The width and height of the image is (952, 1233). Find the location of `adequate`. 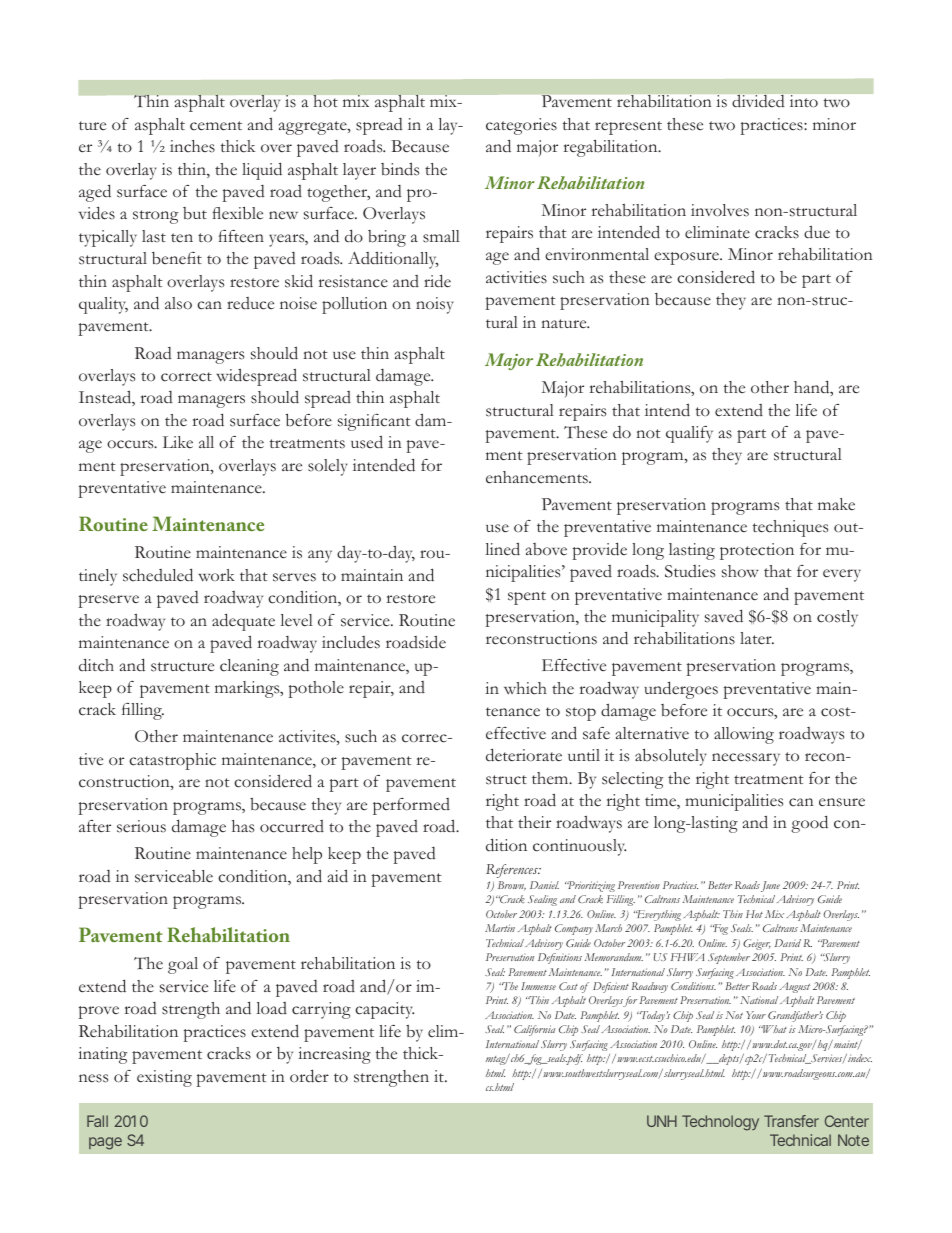

adequate is located at coordinates (243, 622).
